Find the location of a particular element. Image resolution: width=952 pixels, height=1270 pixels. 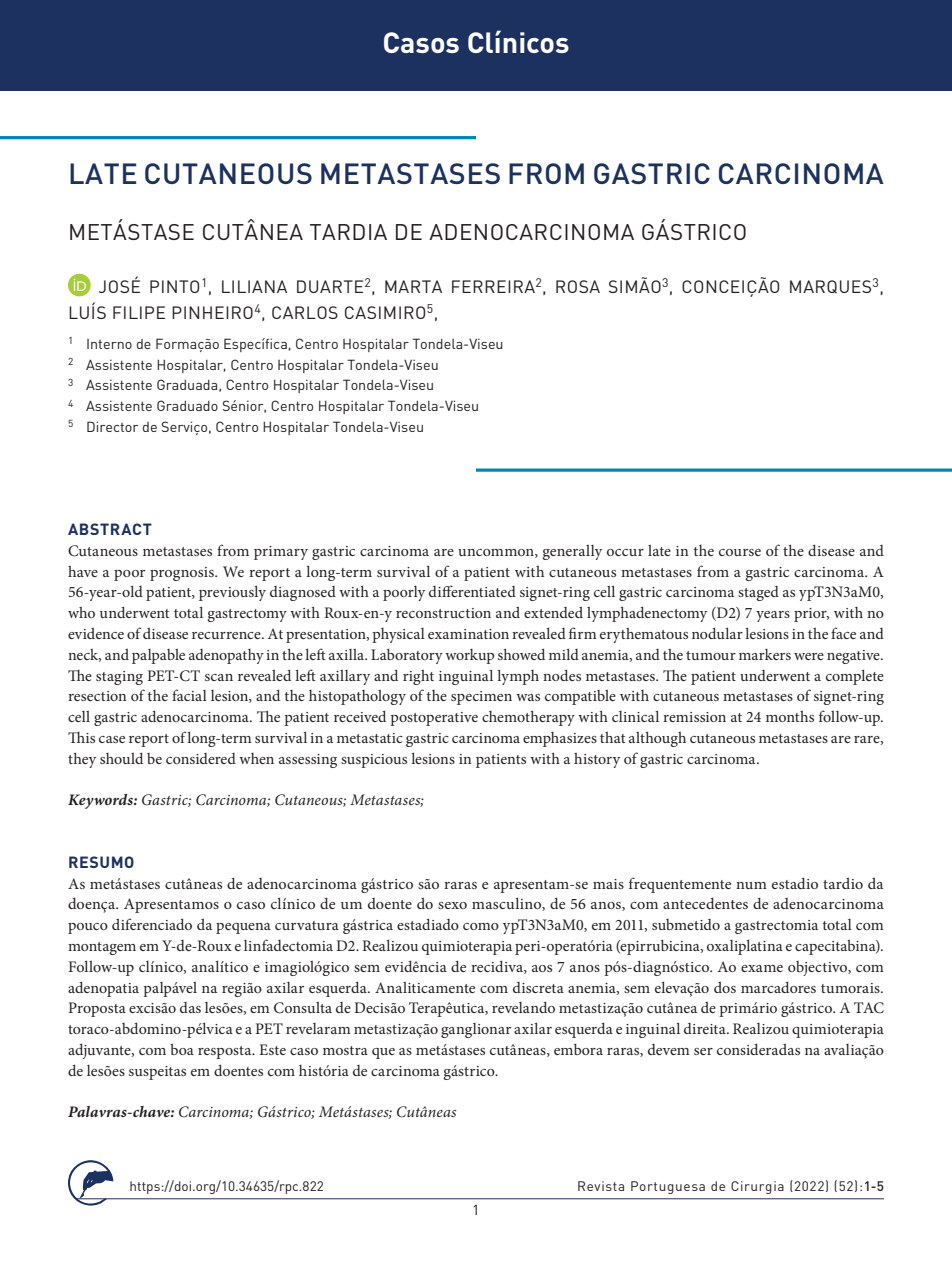

ROSA is located at coordinates (578, 286).
